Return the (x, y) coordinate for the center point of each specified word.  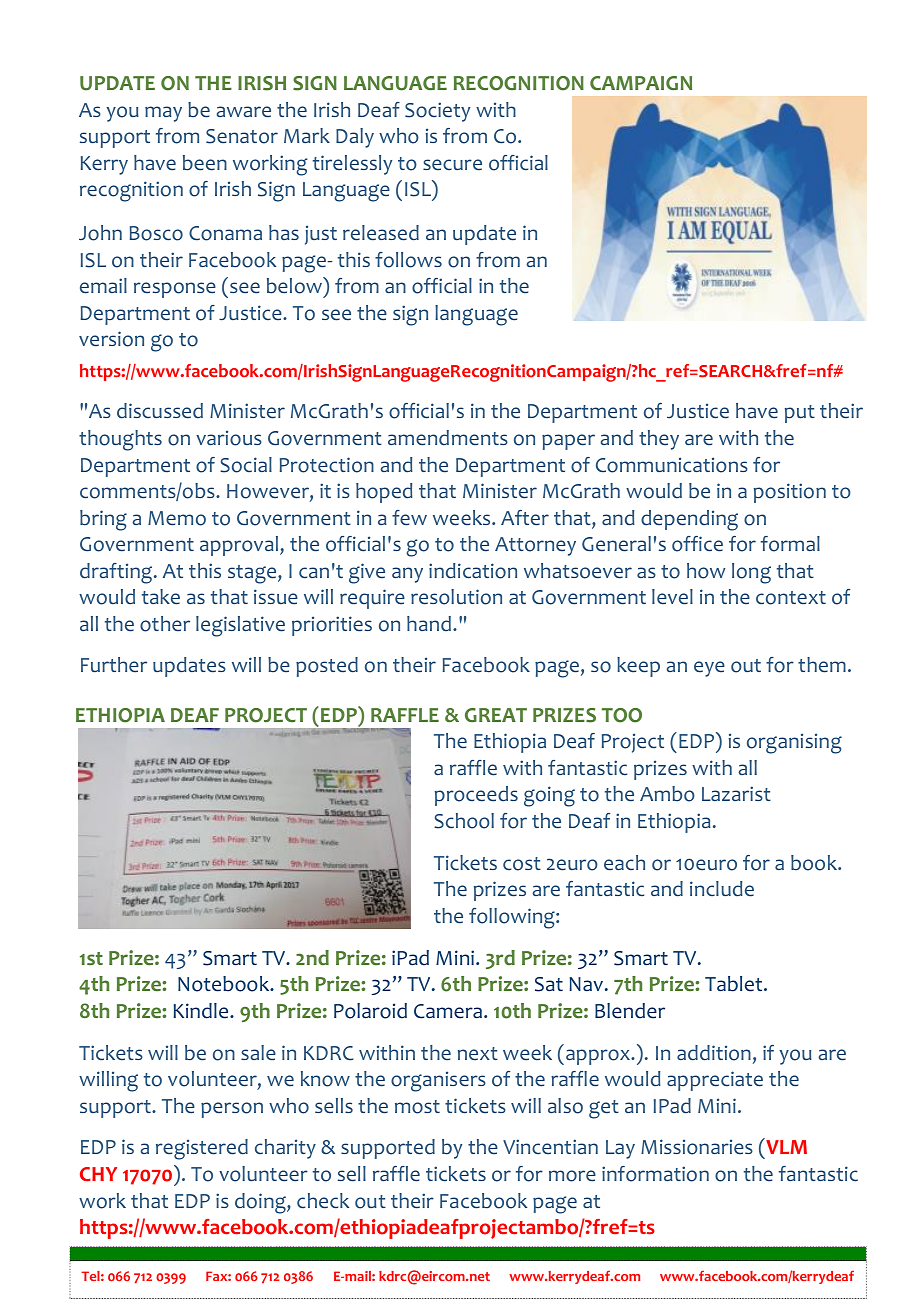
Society (437, 112)
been (205, 163)
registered (202, 1149)
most (417, 1107)
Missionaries (697, 1147)
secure (452, 165)
